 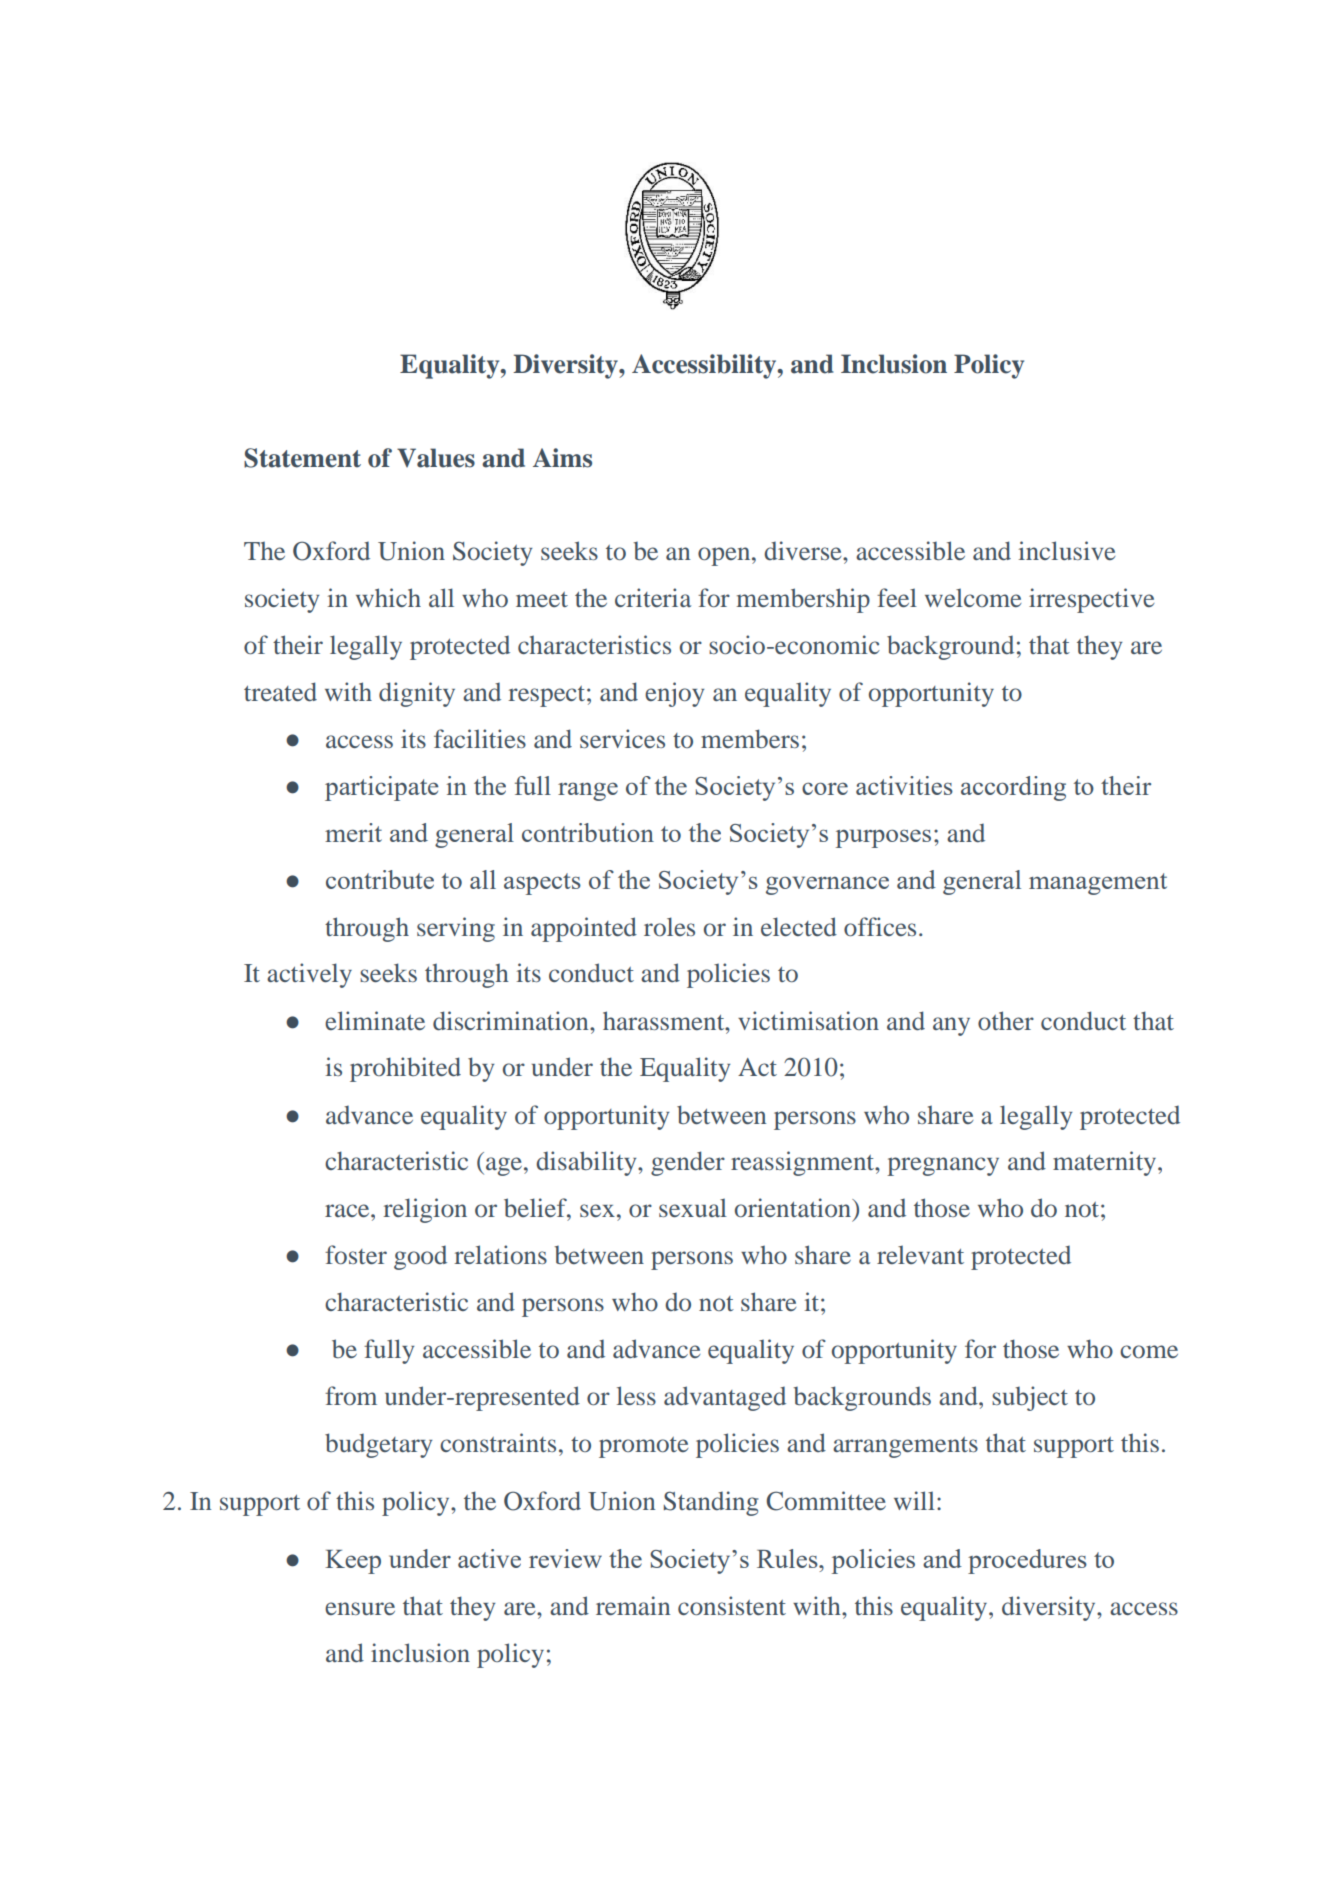 What do you see at coordinates (348, 1210) in the image?
I see `race` at bounding box center [348, 1210].
